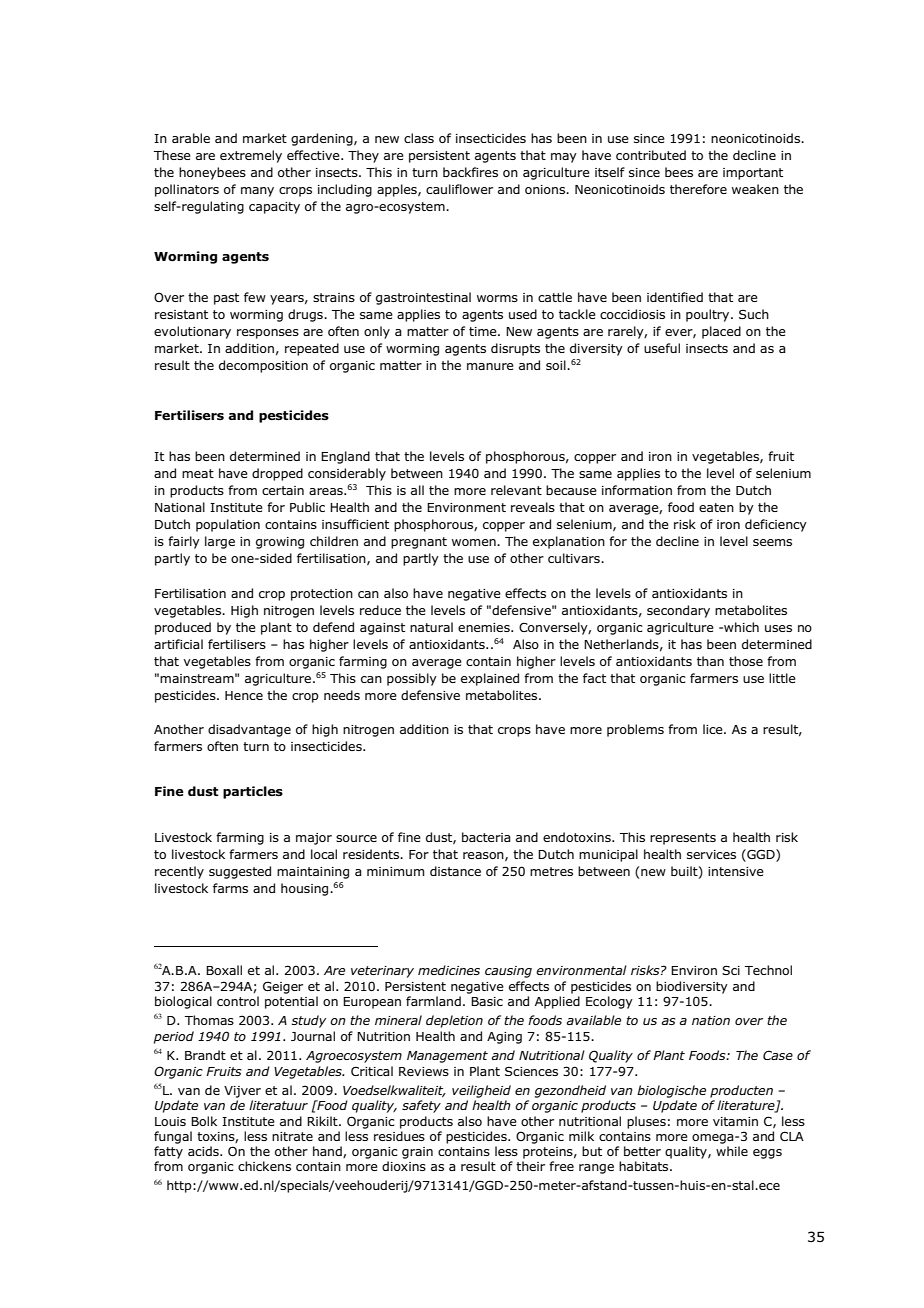 The width and height of the screenshot is (924, 1308). Describe the element at coordinates (714, 729) in the screenshot. I see `lice` at that location.
